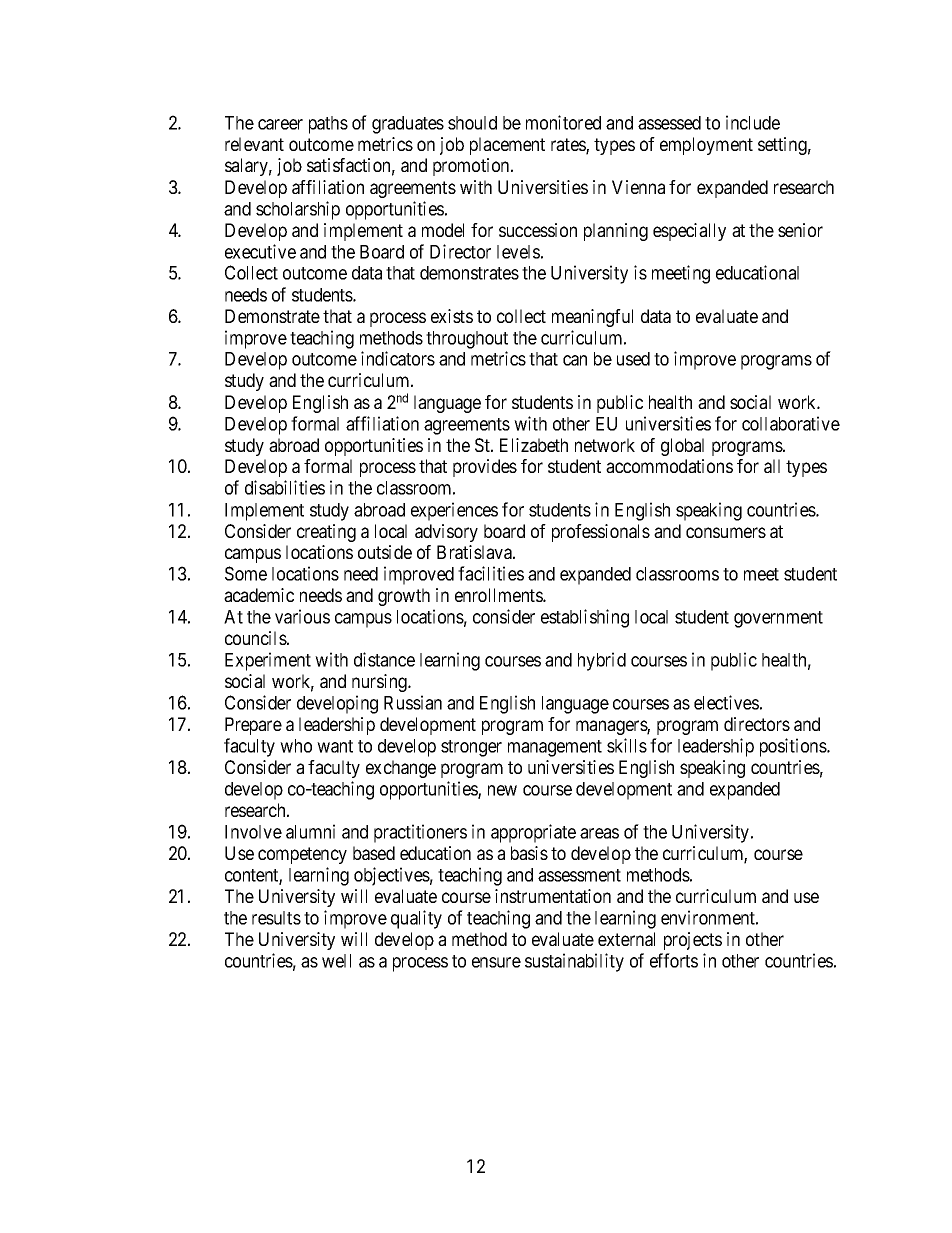 Image resolution: width=952 pixels, height=1233 pixels. Describe the element at coordinates (706, 146) in the document. I see `employment` at that location.
